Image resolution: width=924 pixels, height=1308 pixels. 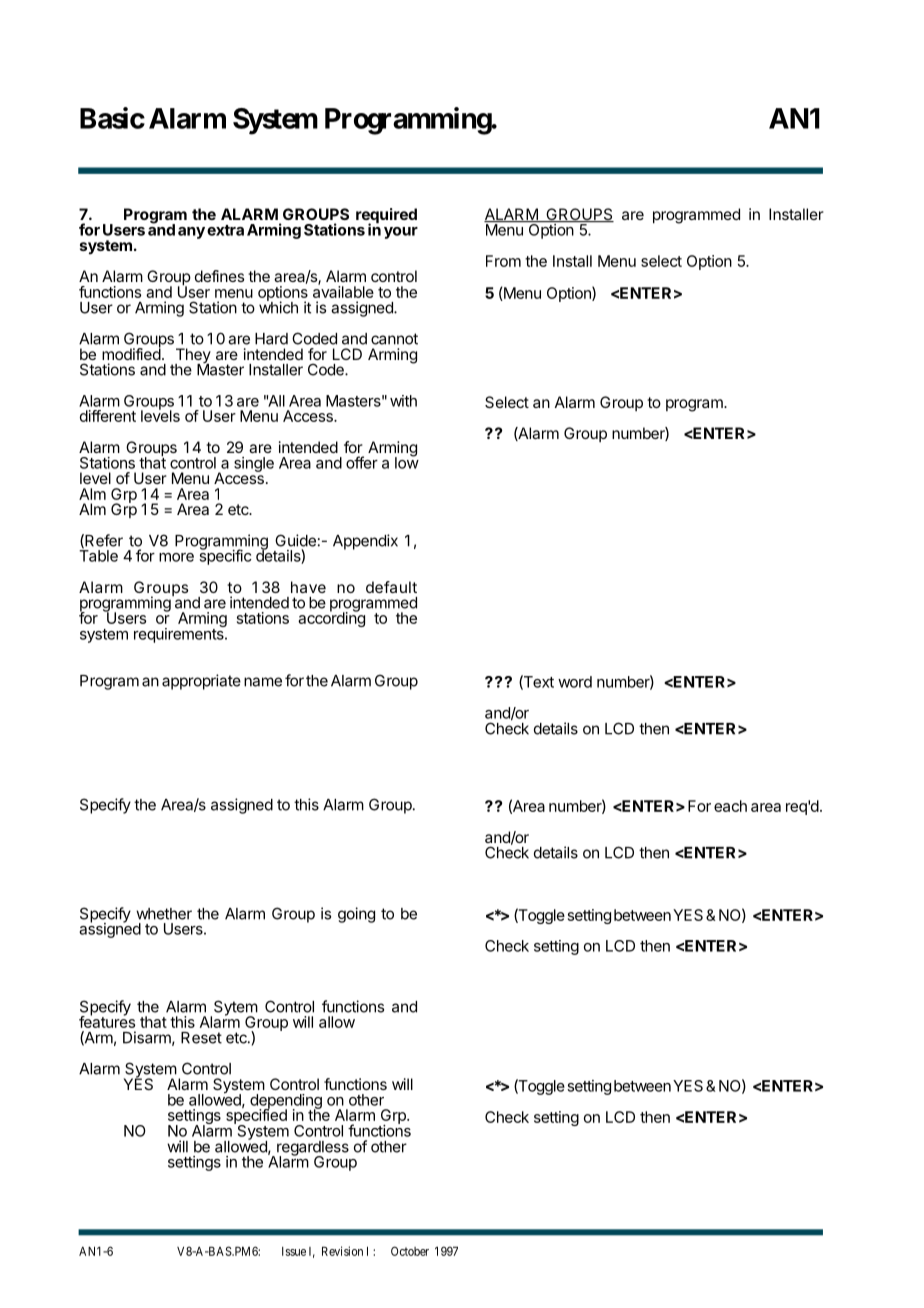 What do you see at coordinates (391, 587) in the image?
I see `default` at bounding box center [391, 587].
